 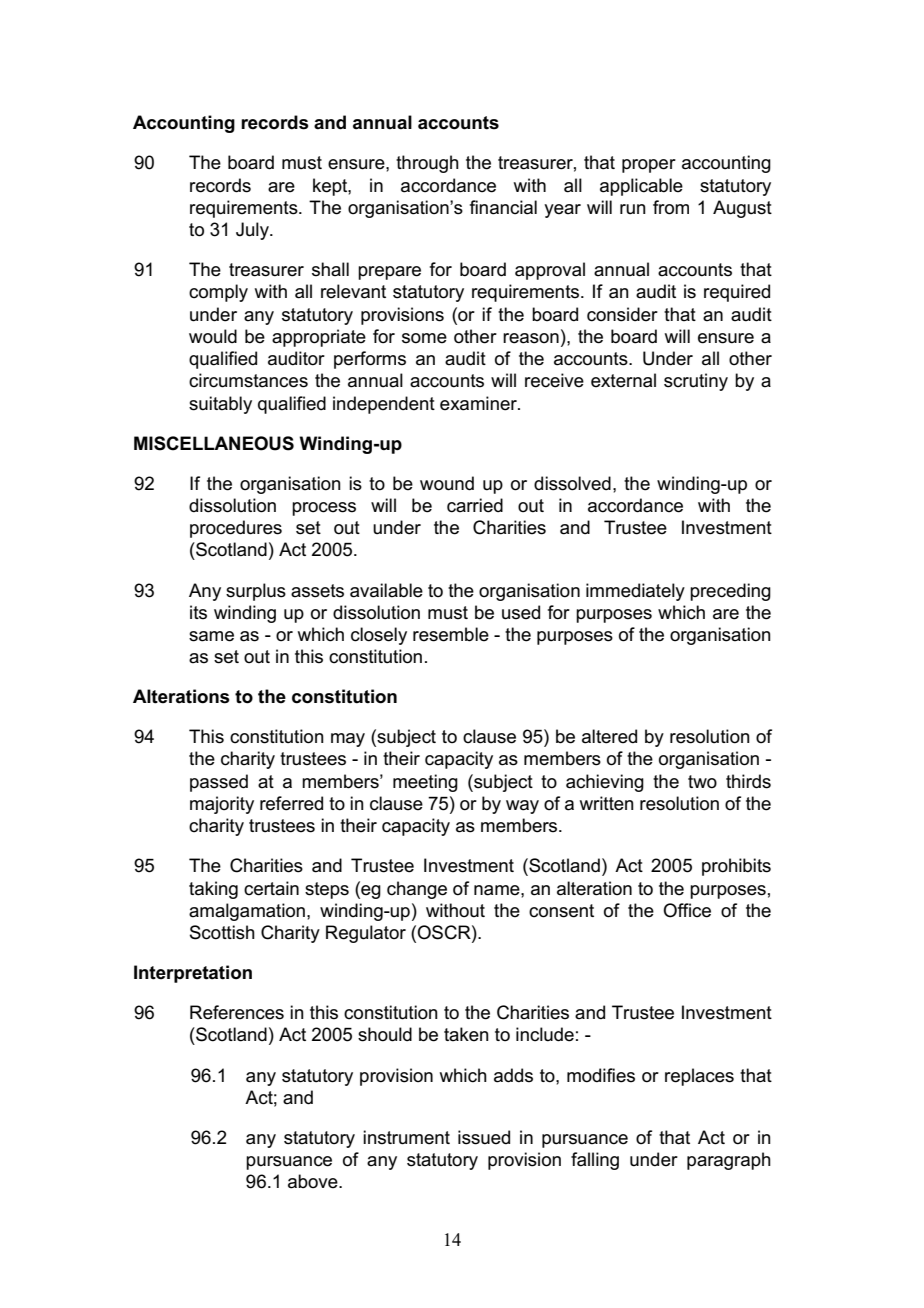 What do you see at coordinates (253, 231) in the document?
I see `July` at bounding box center [253, 231].
